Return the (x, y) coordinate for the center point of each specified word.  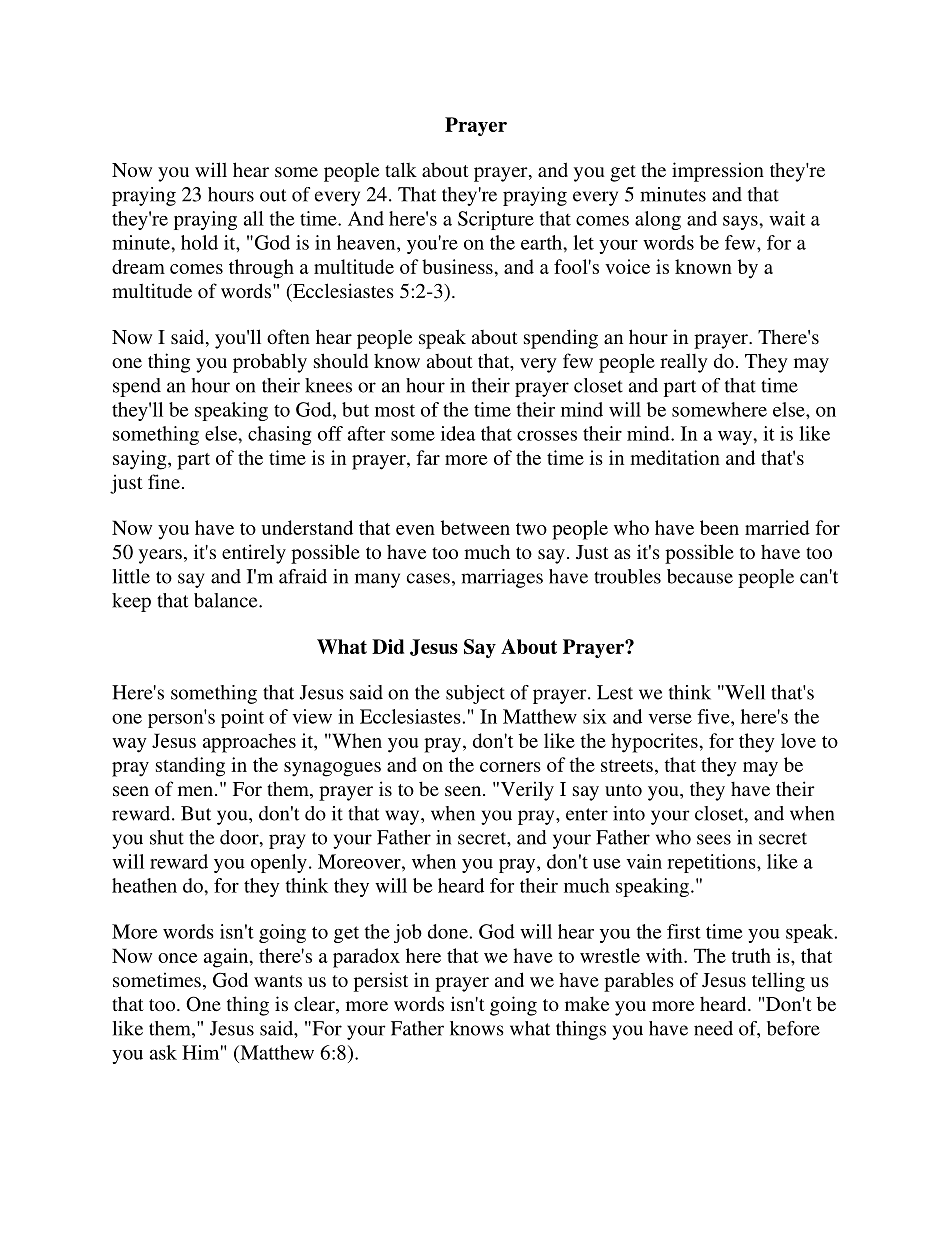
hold (199, 242)
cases (428, 578)
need (713, 1028)
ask (163, 1052)
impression (718, 172)
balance (227, 600)
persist (381, 982)
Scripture (496, 220)
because (700, 576)
